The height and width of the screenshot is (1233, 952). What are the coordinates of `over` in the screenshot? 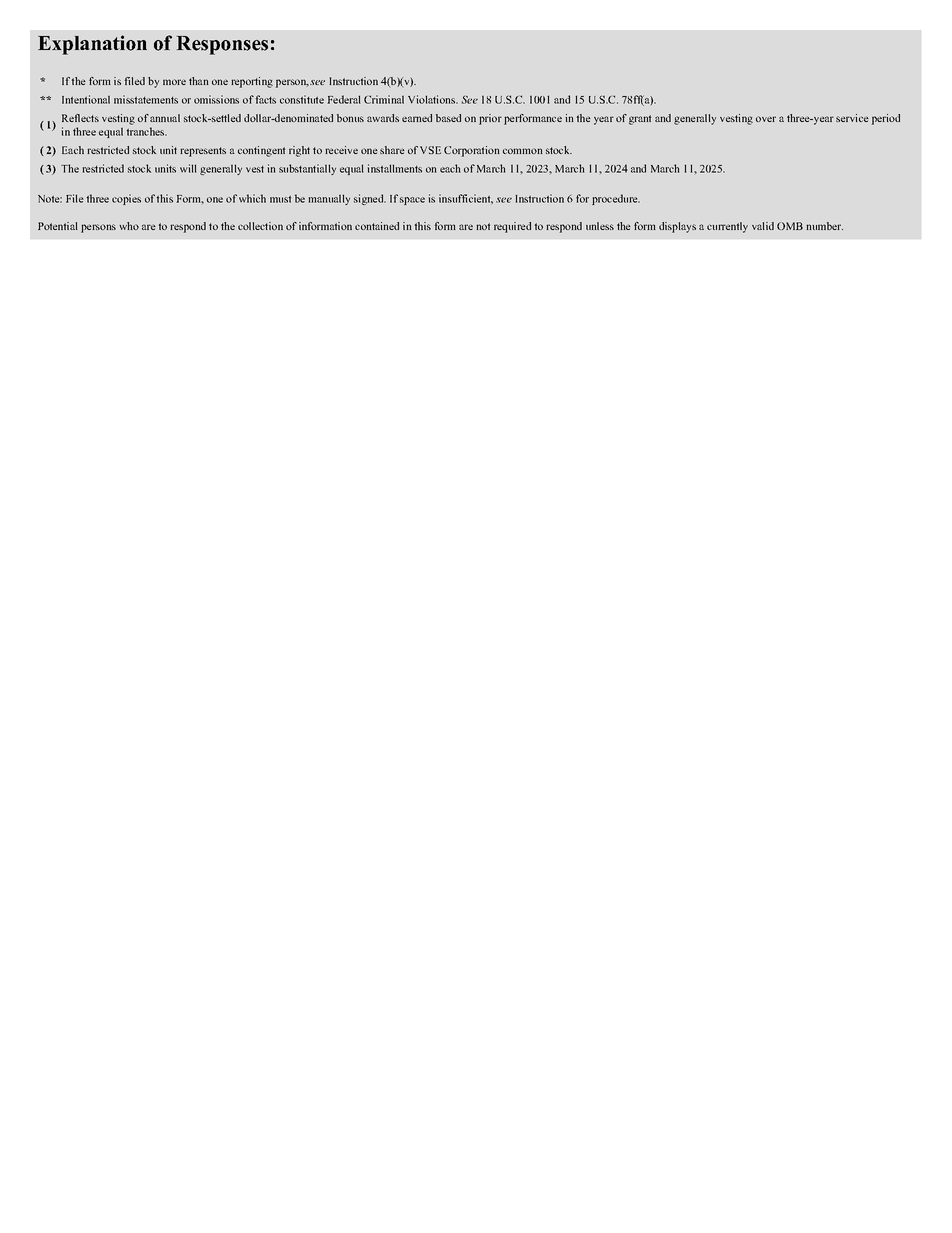 It's located at (766, 119).
